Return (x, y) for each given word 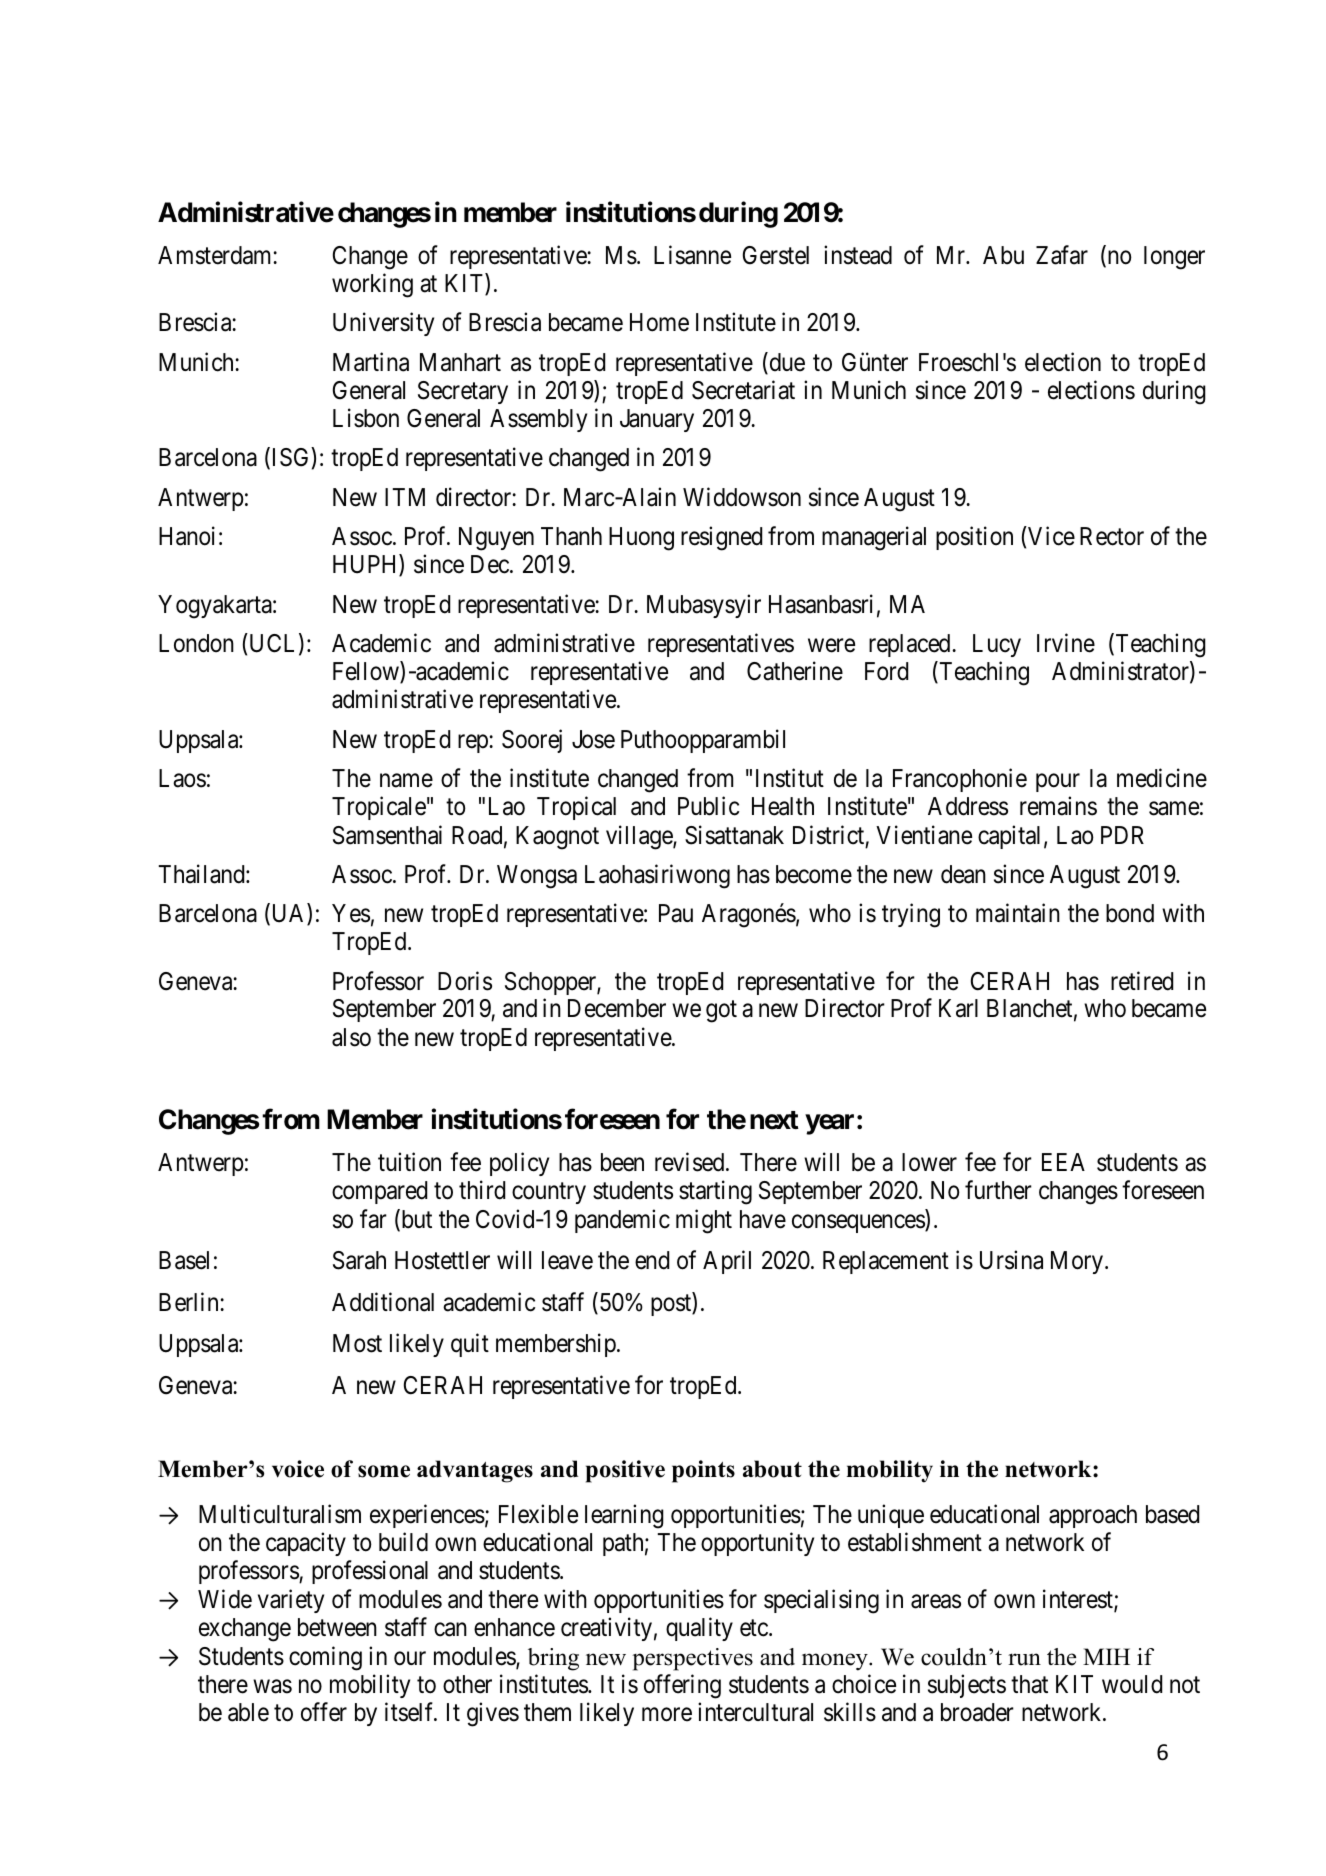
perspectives (692, 1659)
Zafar (1062, 255)
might (704, 1221)
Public (708, 806)
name (406, 781)
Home (659, 322)
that (1029, 1684)
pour (1058, 783)
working (372, 285)
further (998, 1190)
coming (325, 1658)
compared (379, 1192)
